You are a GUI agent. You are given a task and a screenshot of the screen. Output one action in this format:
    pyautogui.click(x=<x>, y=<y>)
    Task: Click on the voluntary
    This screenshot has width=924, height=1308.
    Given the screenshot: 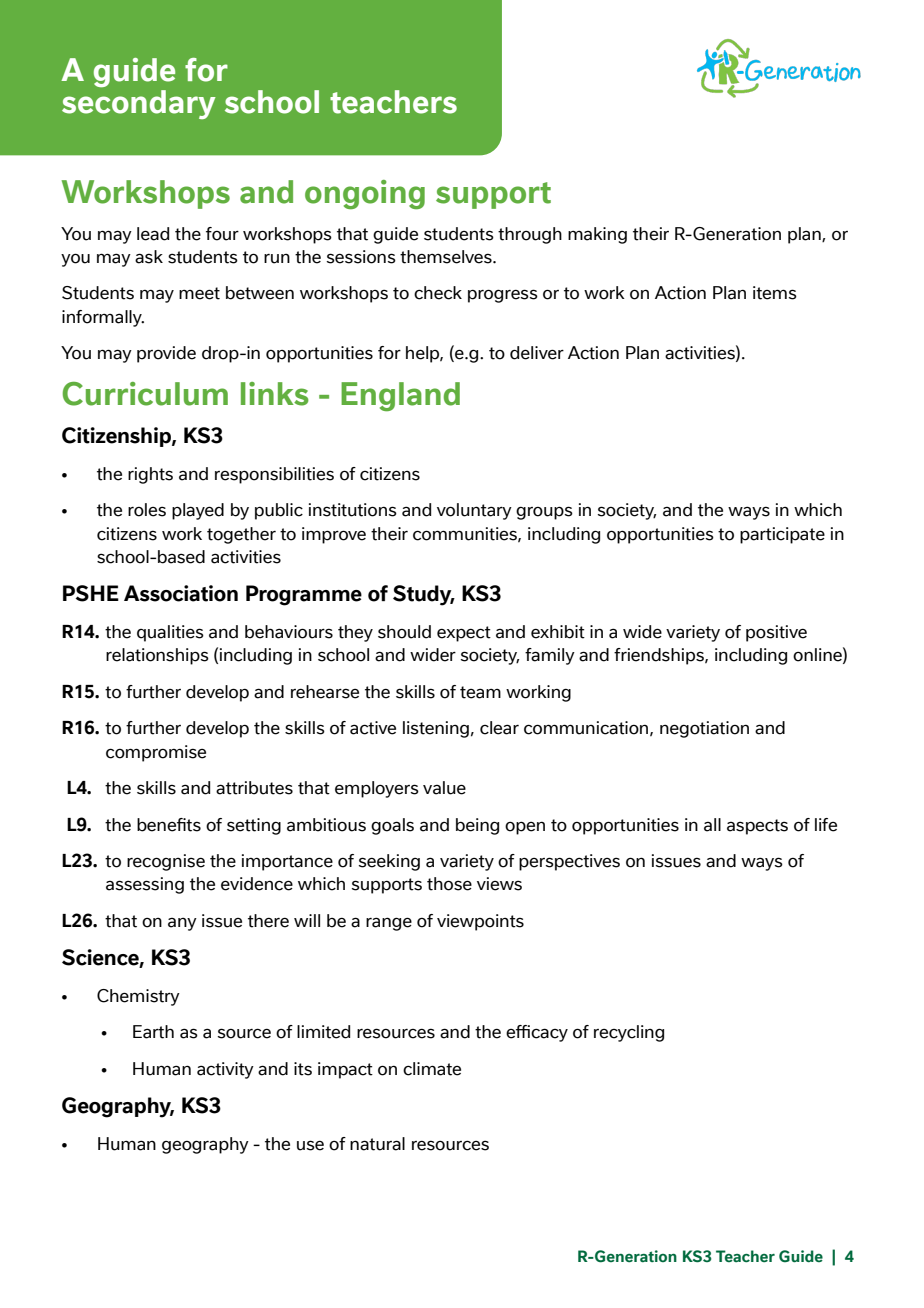 What is the action you would take?
    pyautogui.click(x=474, y=511)
